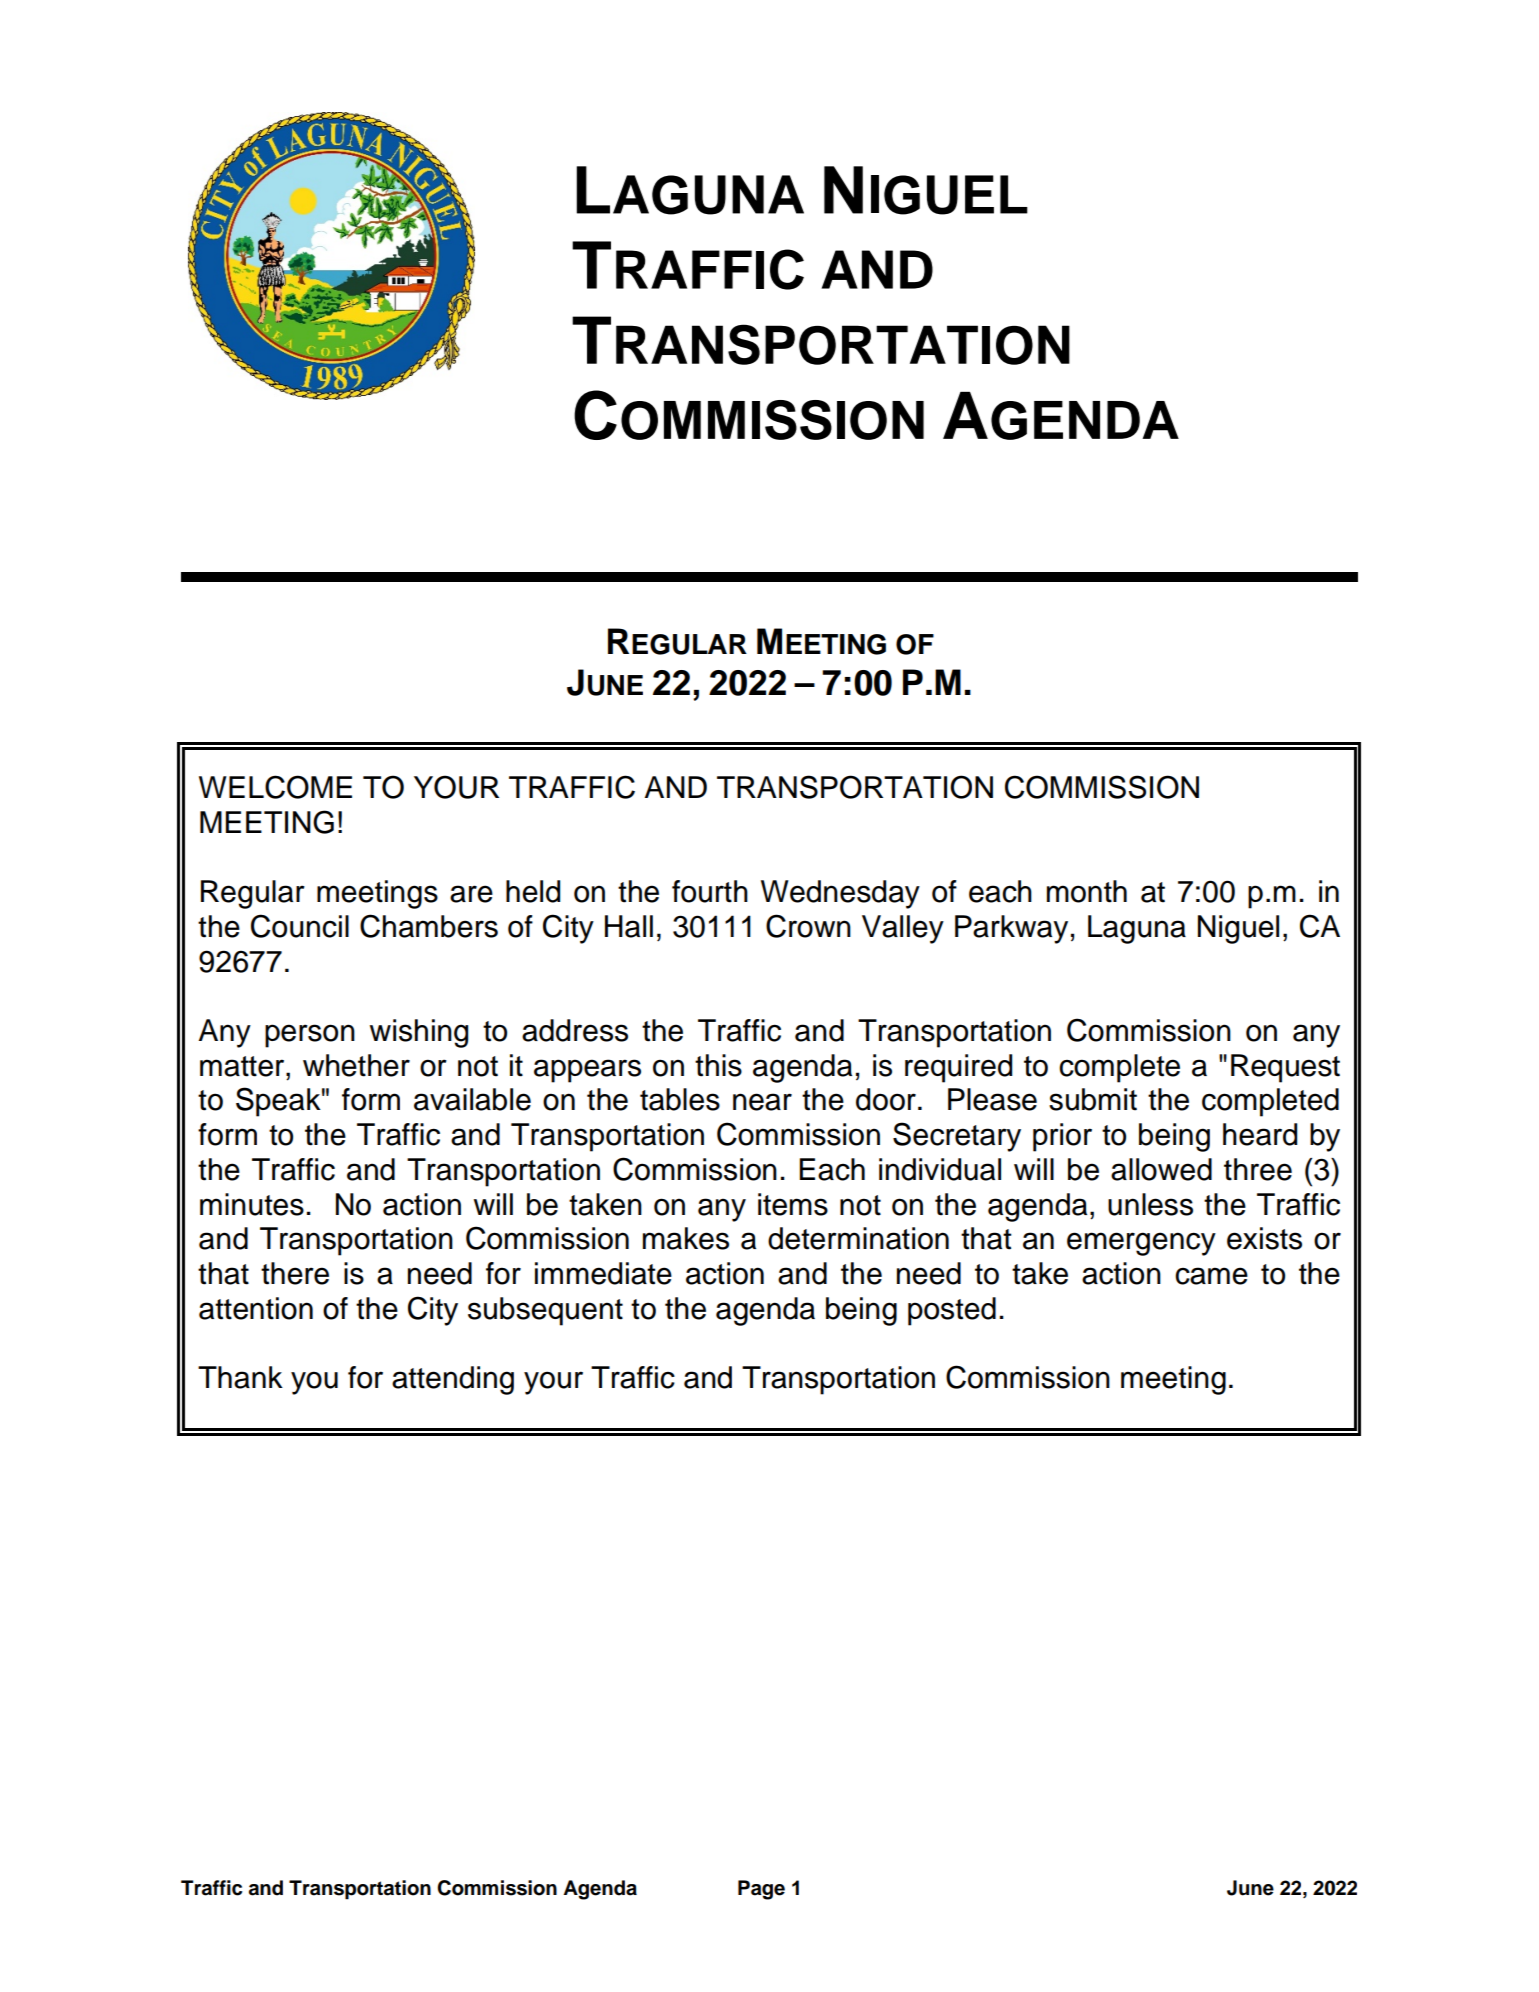 The width and height of the screenshot is (1539, 1992). I want to click on minutes, so click(252, 1204).
